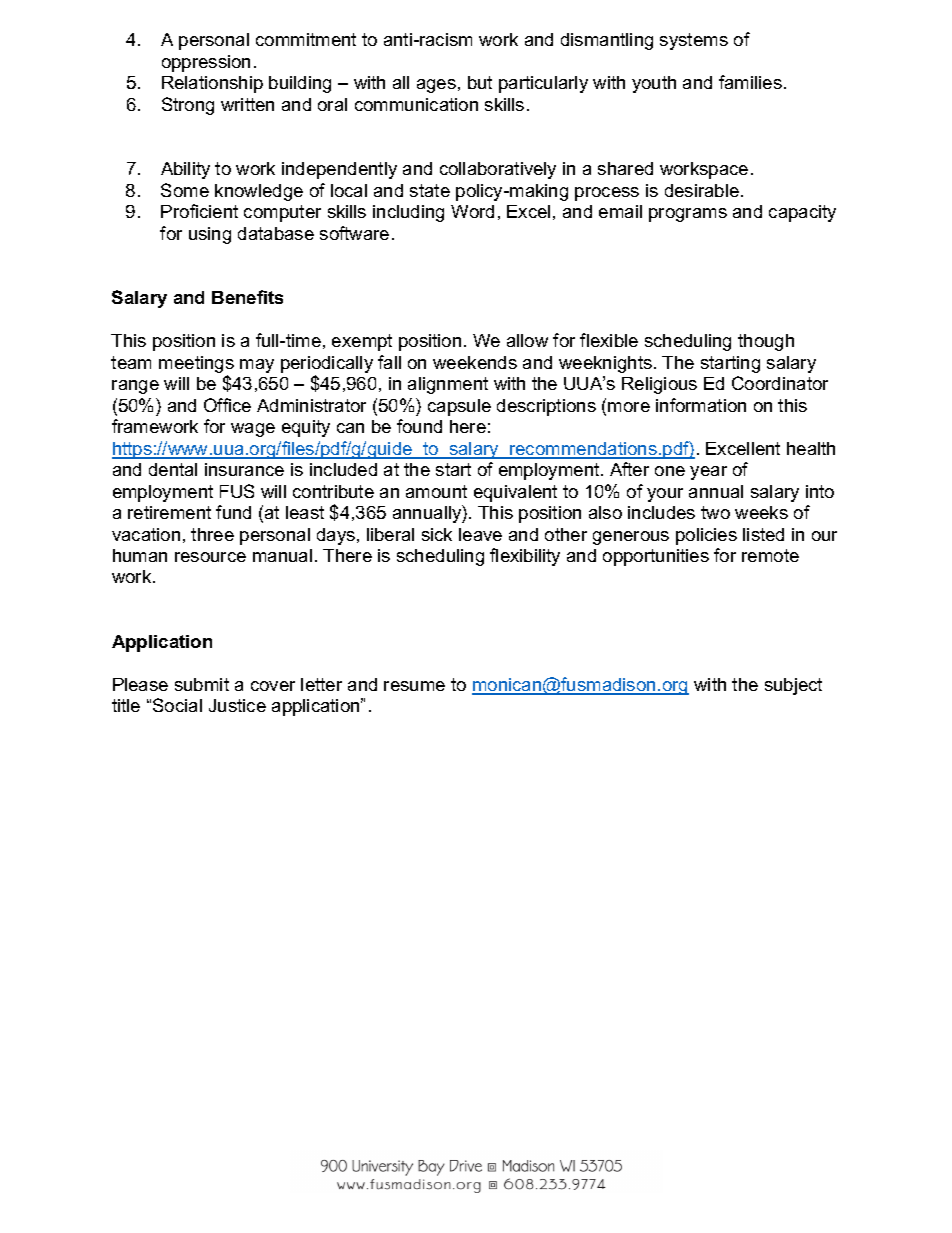  What do you see at coordinates (210, 235) in the screenshot?
I see `using` at bounding box center [210, 235].
